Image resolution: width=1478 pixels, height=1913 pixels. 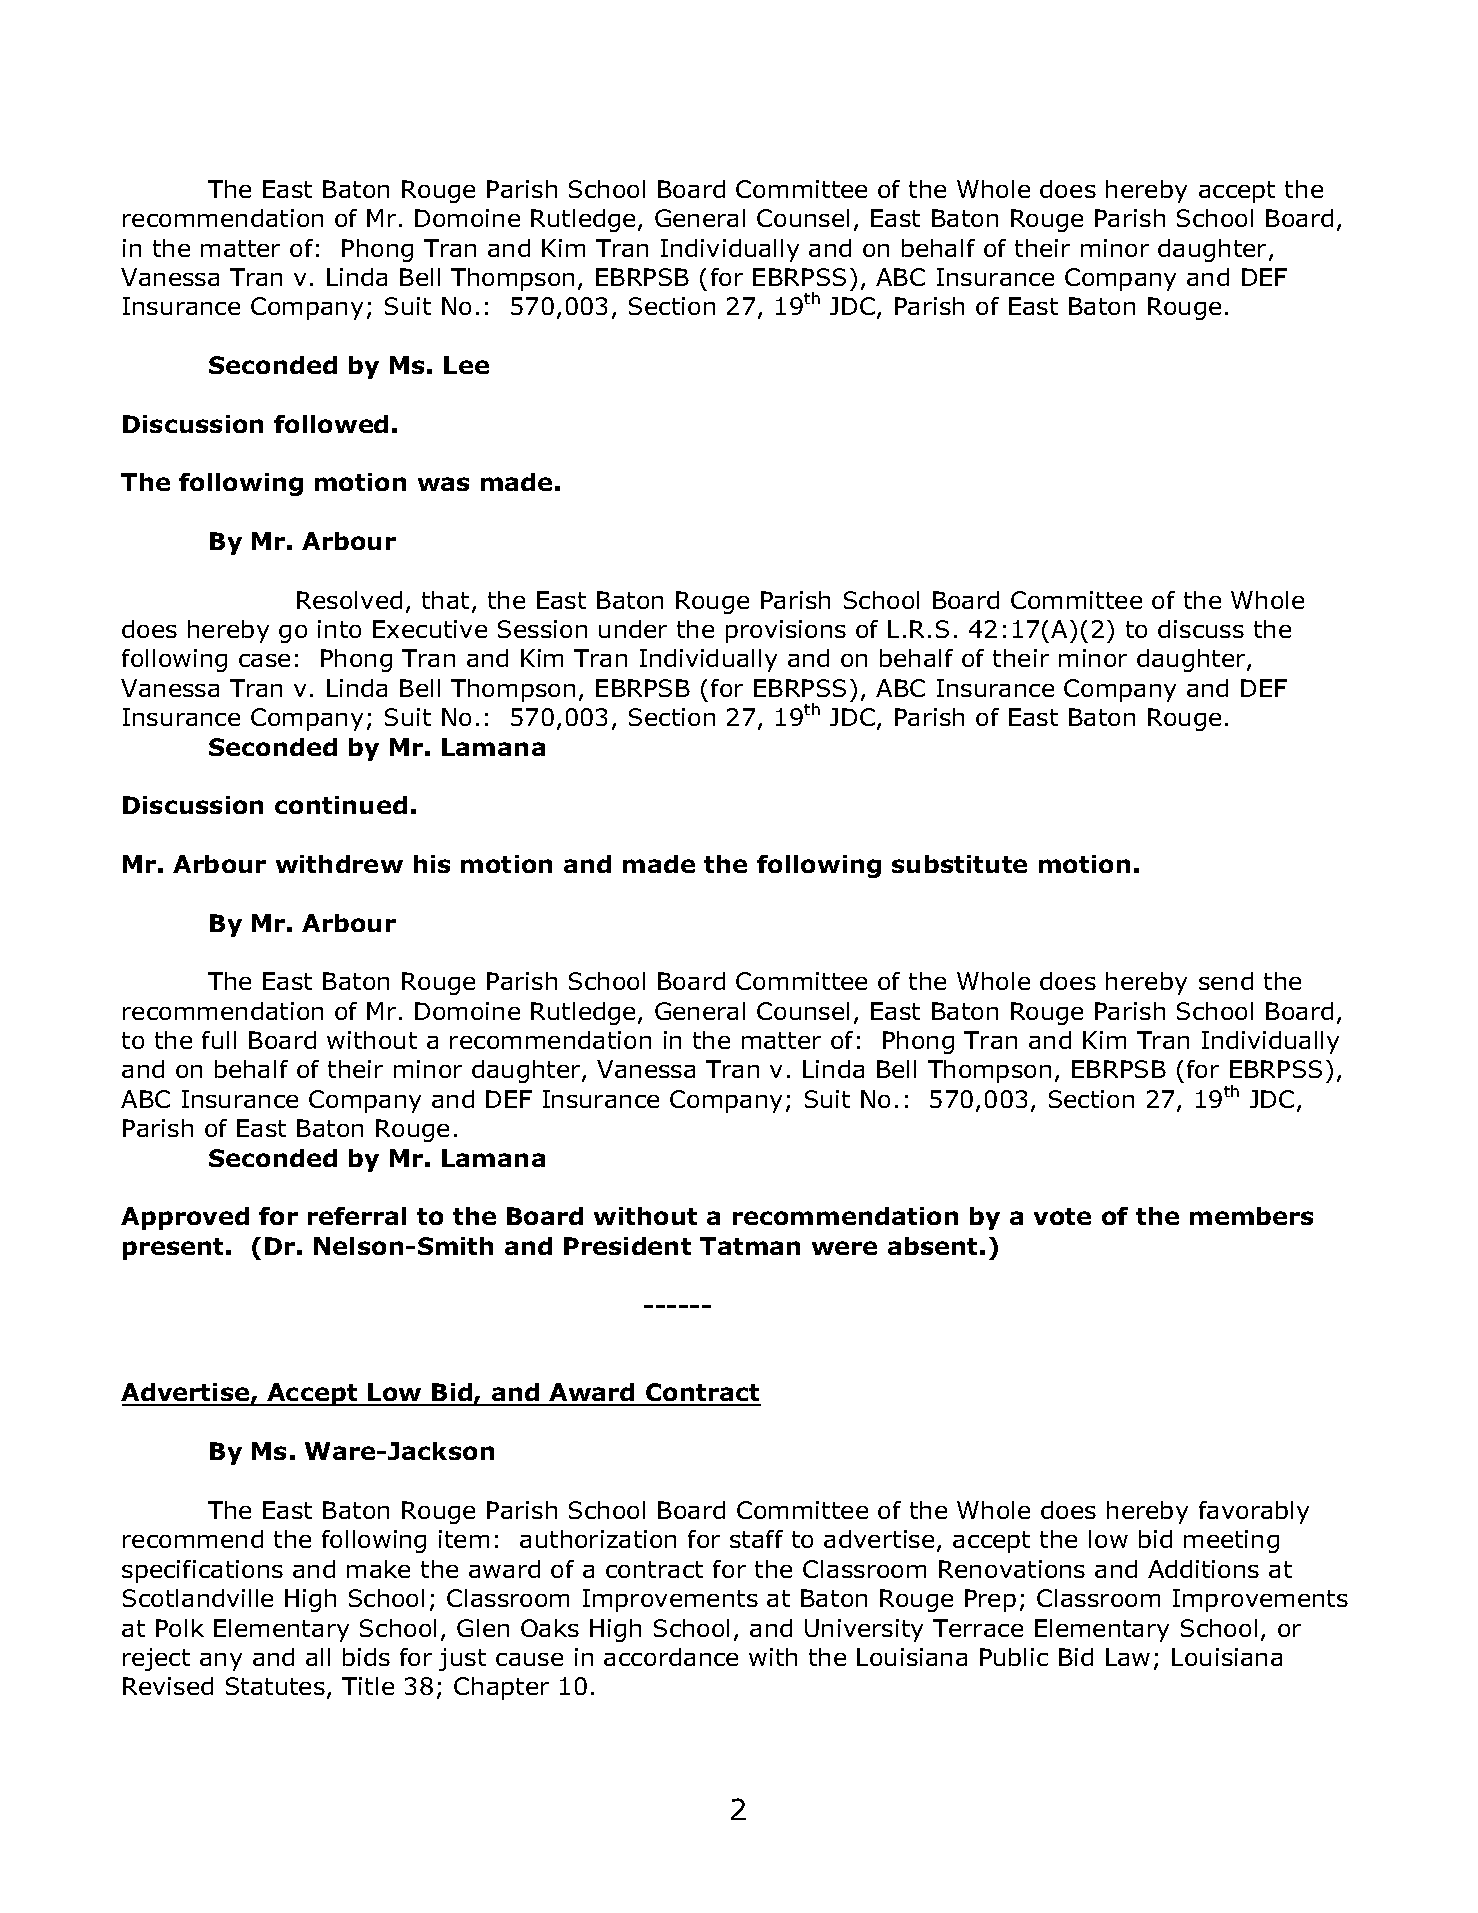 I want to click on case, so click(x=264, y=660).
